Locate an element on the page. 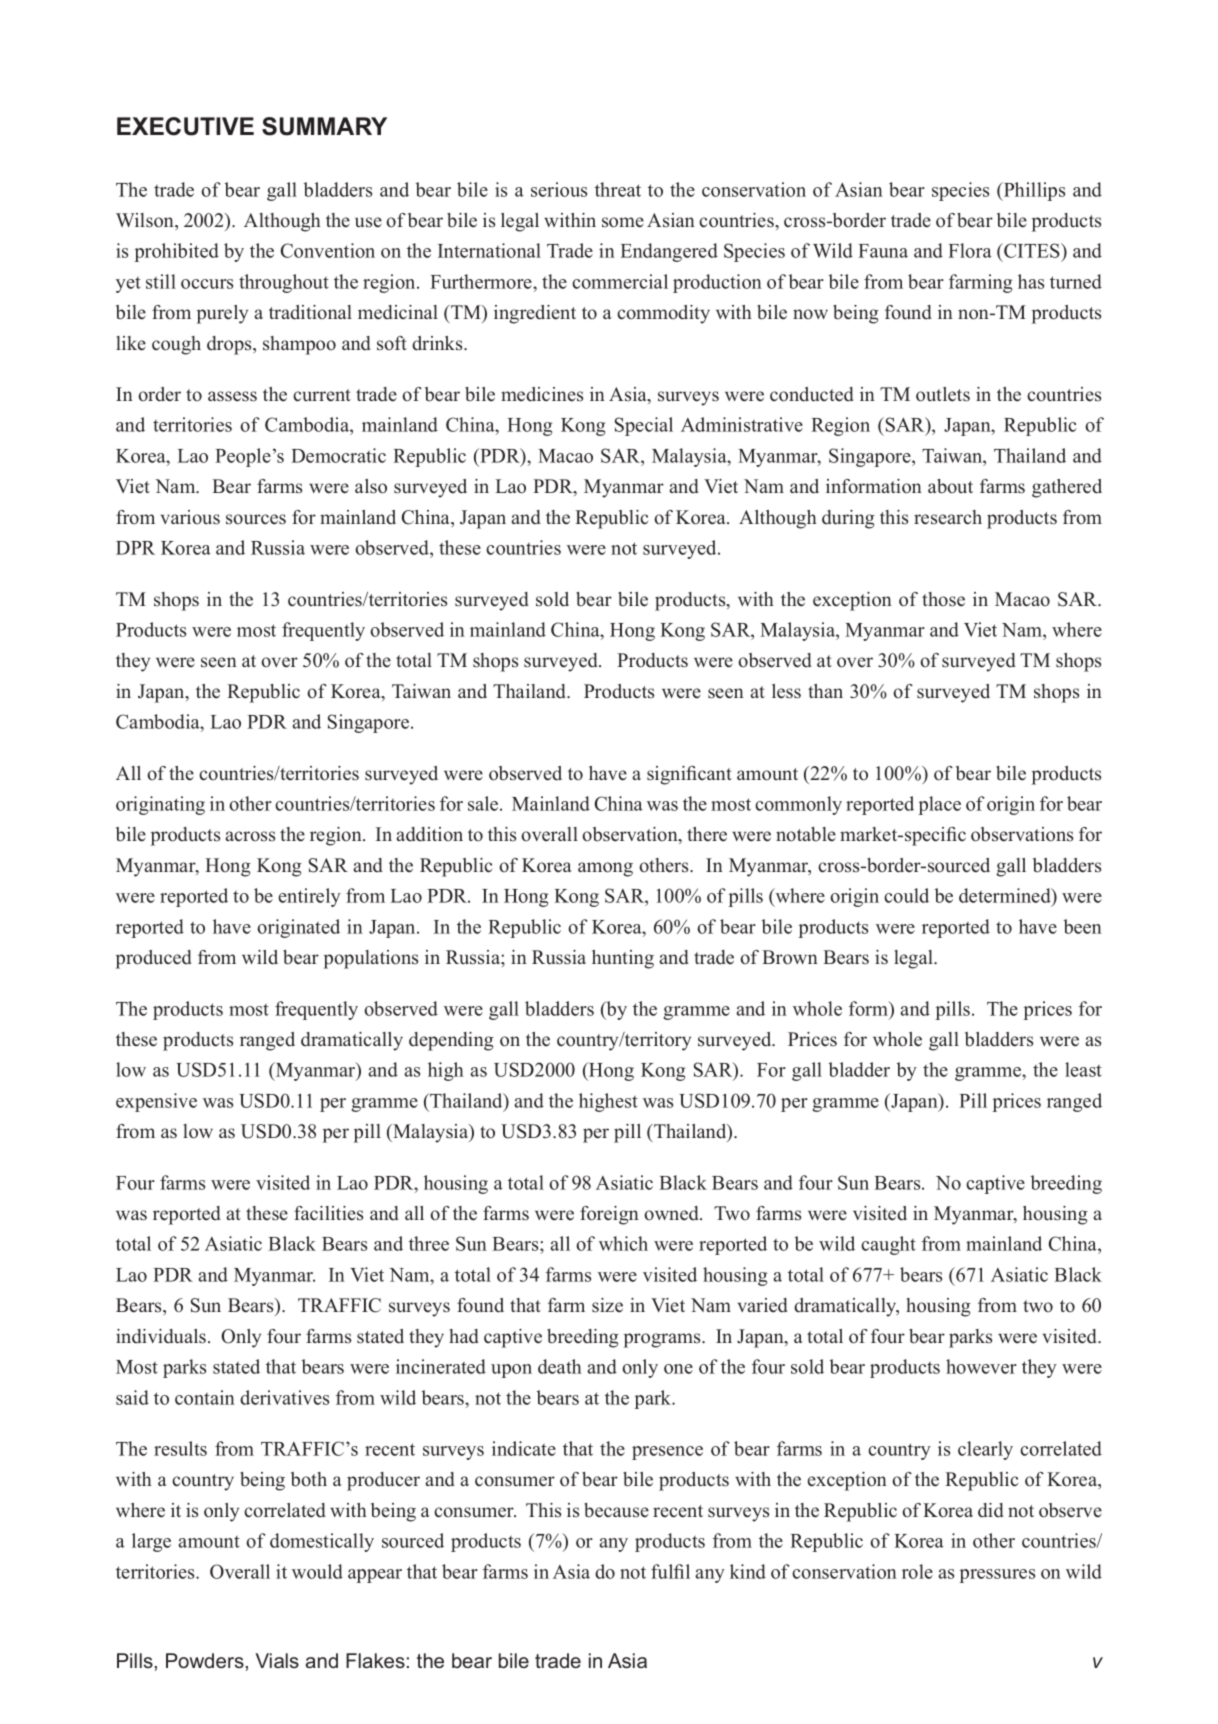 This image has height=1724, width=1218. any is located at coordinates (613, 1545).
